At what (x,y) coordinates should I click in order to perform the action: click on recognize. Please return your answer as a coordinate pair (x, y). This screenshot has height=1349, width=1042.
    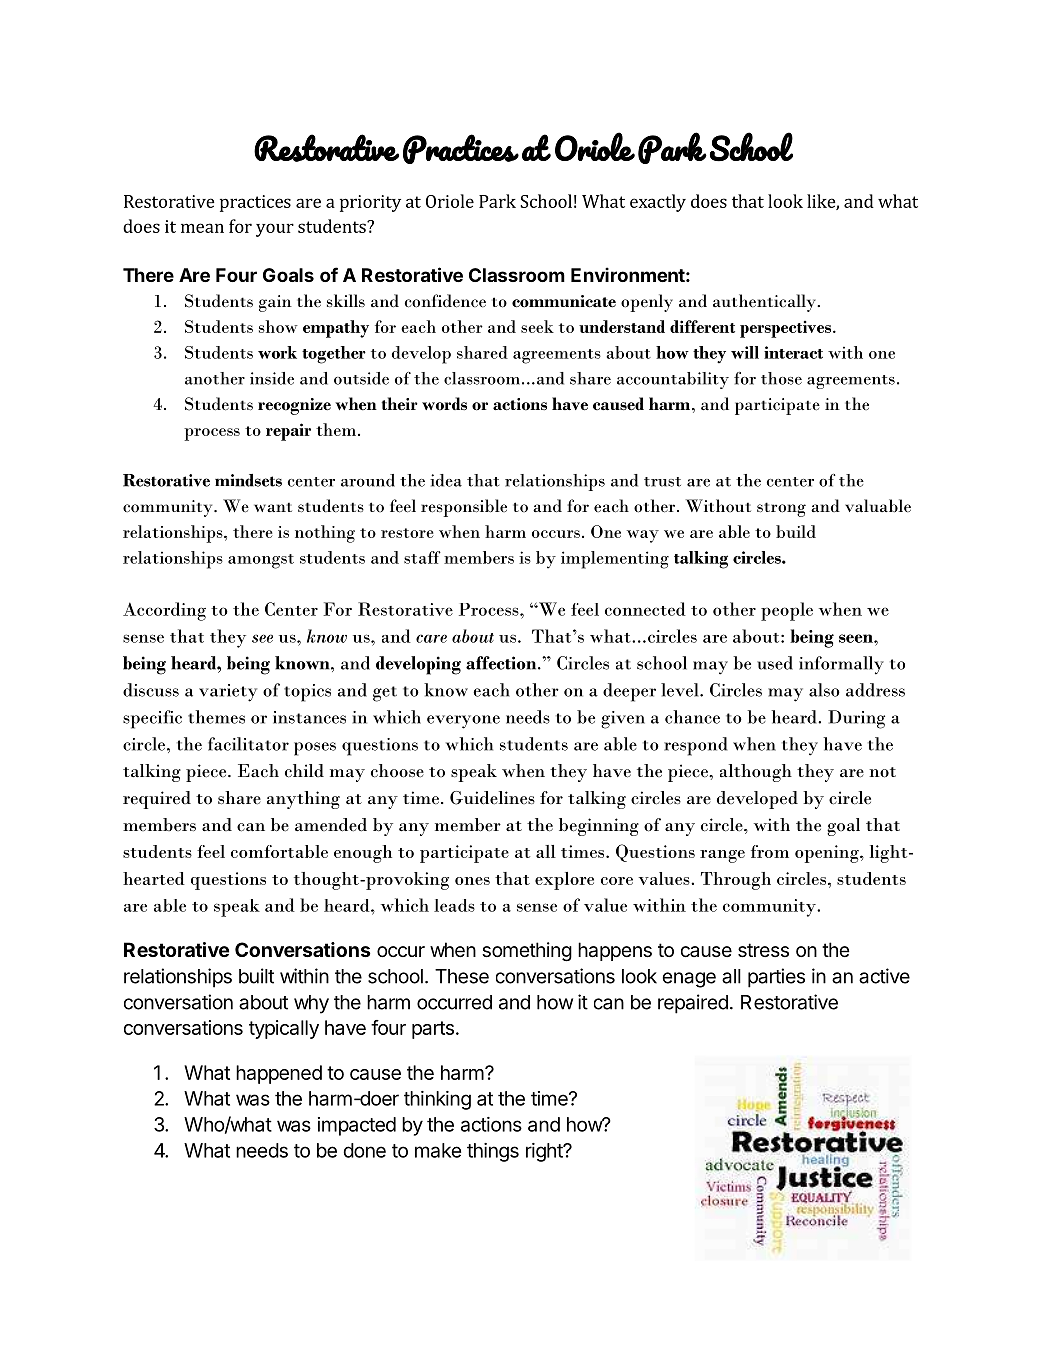
    Looking at the image, I should click on (294, 406).
